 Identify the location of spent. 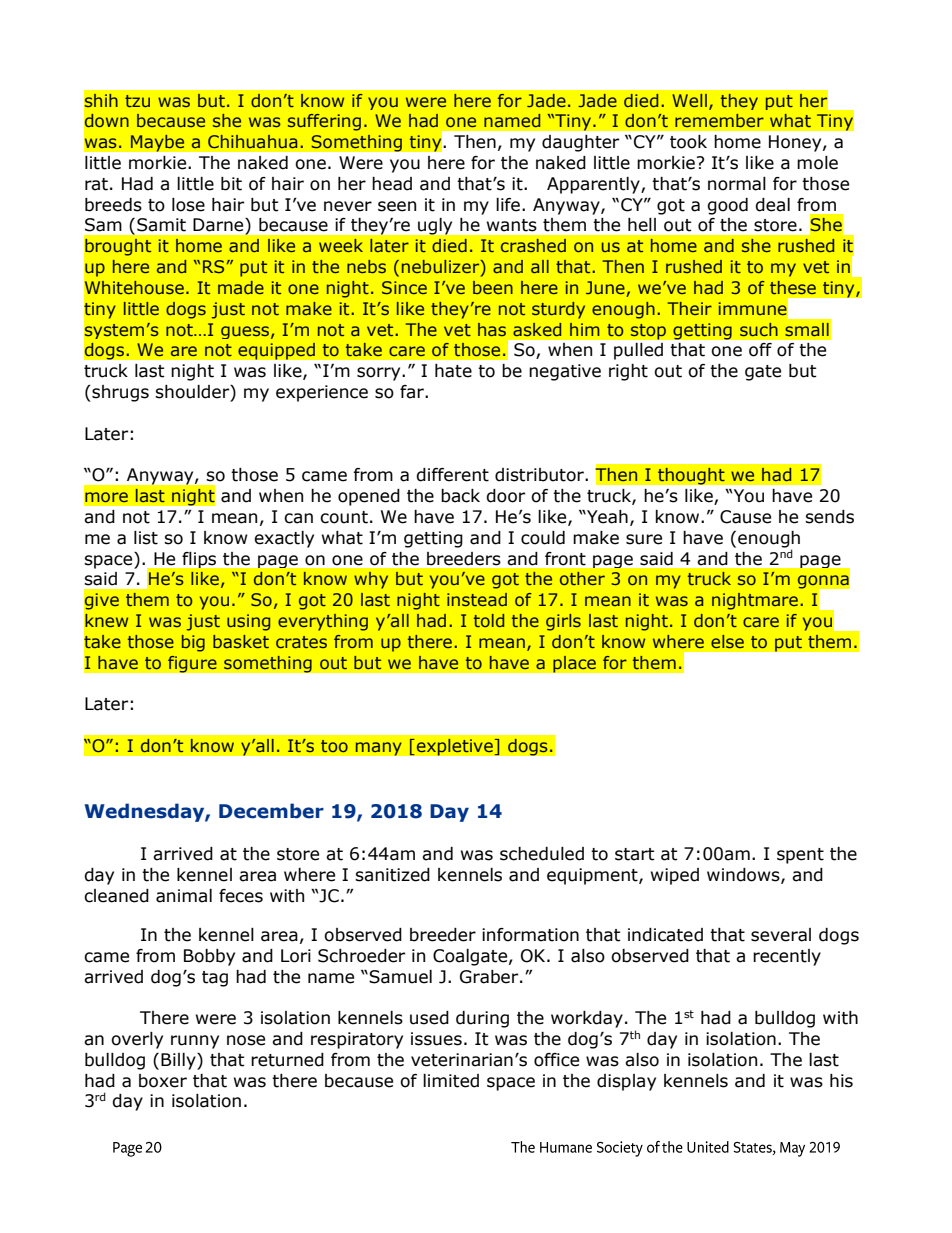
(800, 856).
